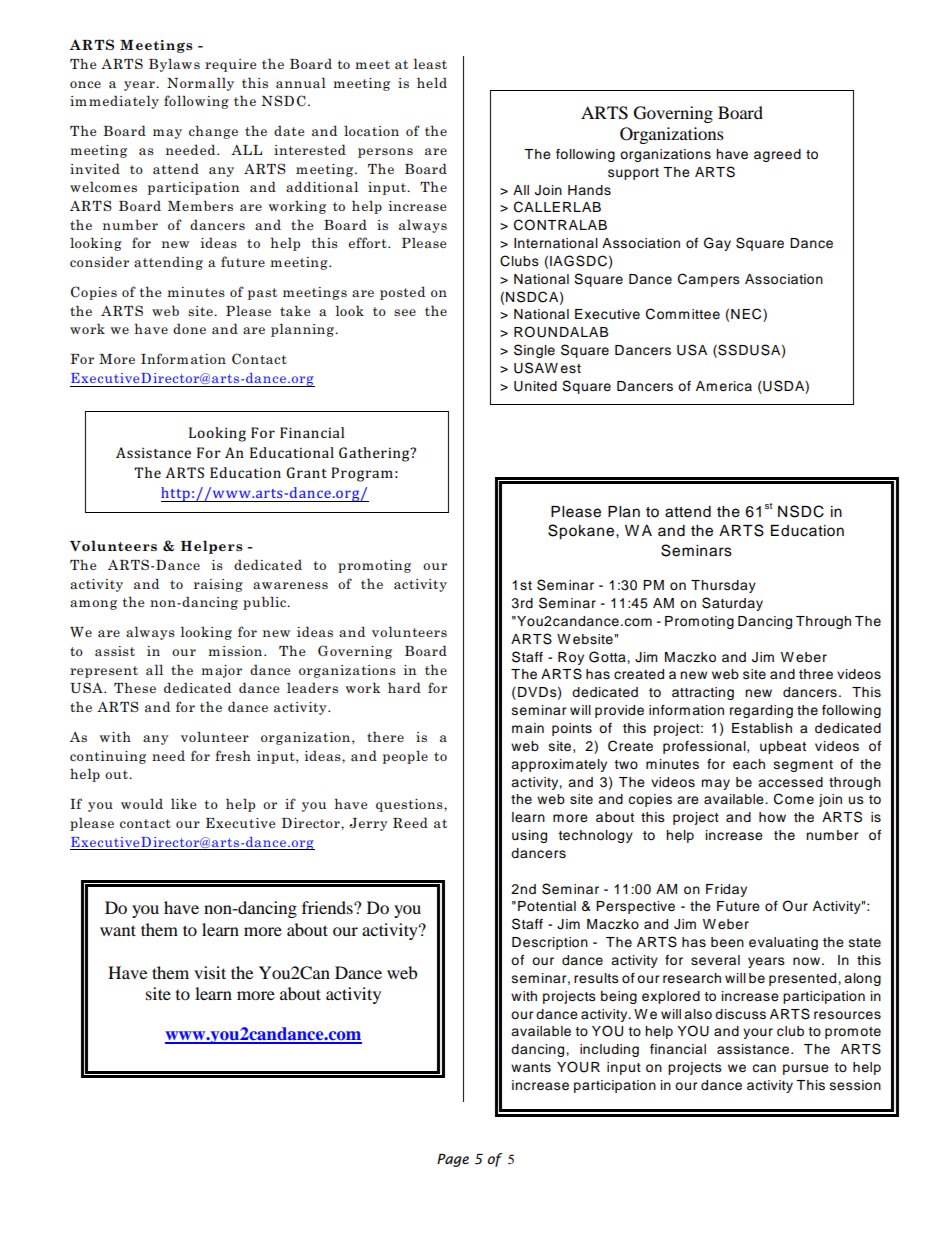  I want to click on United, so click(535, 386).
